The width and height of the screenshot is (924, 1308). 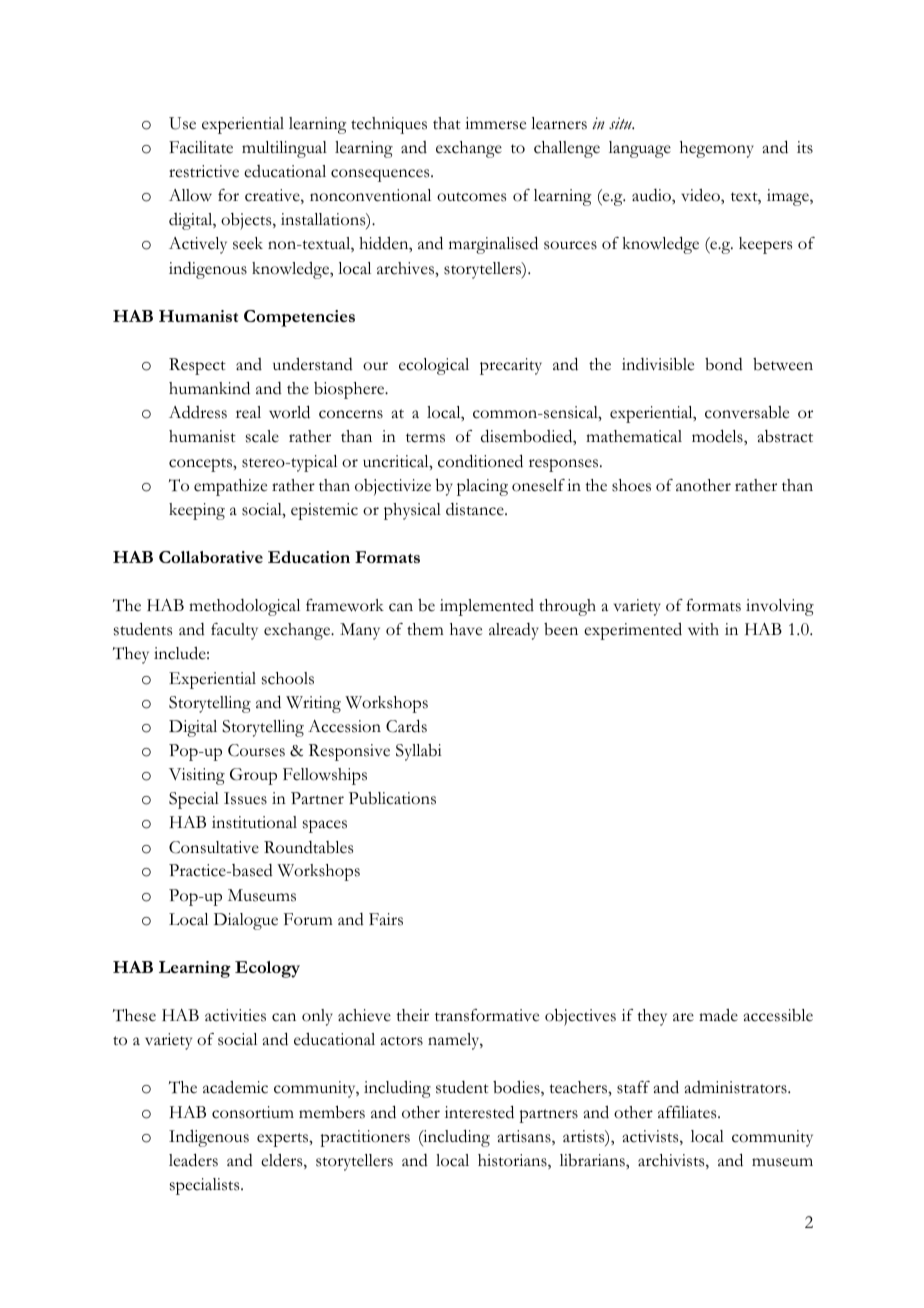 What do you see at coordinates (434, 366) in the screenshot?
I see `ecological` at bounding box center [434, 366].
